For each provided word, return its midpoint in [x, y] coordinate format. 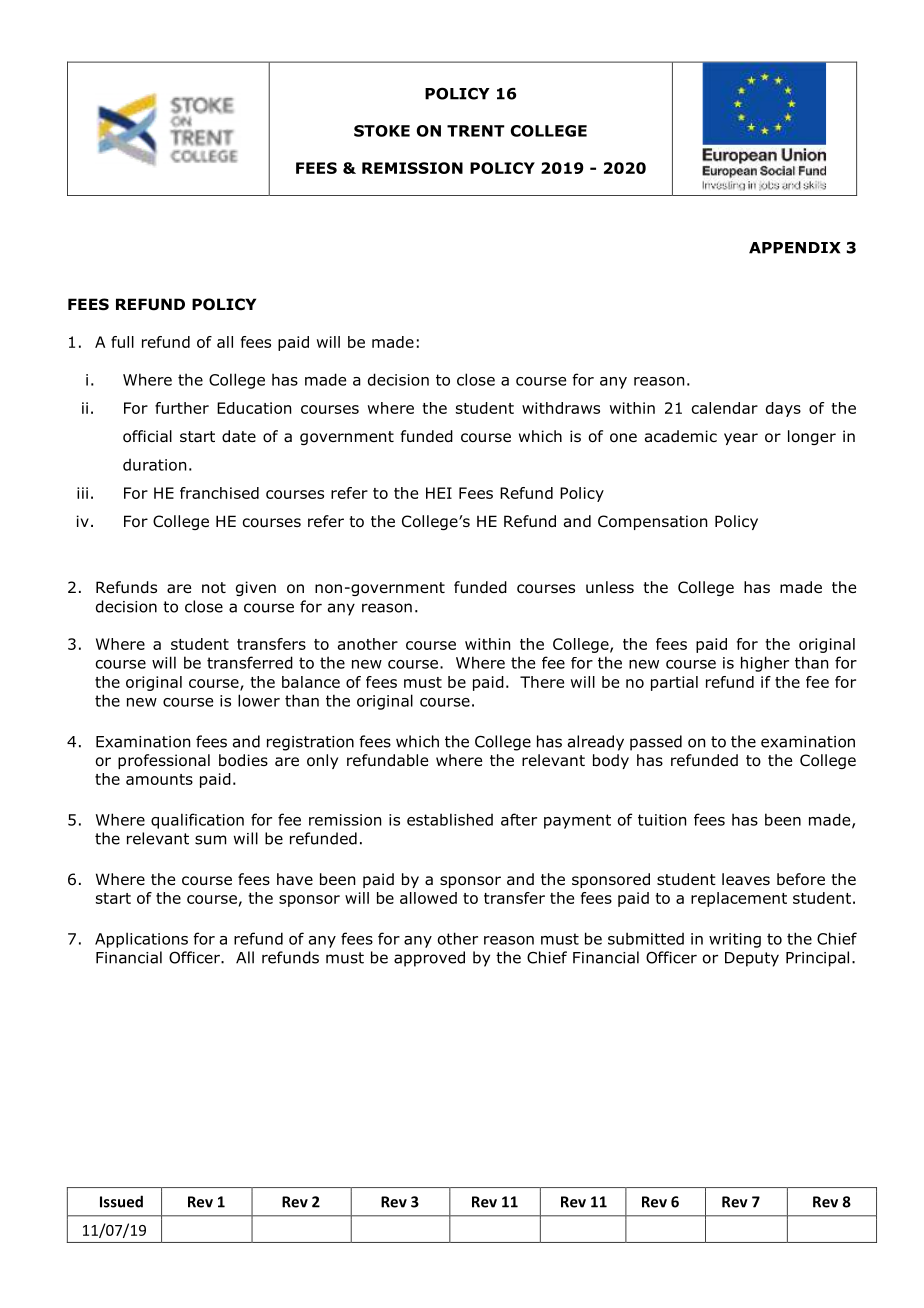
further [182, 408]
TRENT [476, 131]
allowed [428, 898]
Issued [121, 1201]
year [741, 439]
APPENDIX [795, 248]
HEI [439, 493]
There [542, 682]
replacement [739, 899]
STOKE [382, 131]
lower [259, 700]
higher [765, 664]
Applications [141, 940]
